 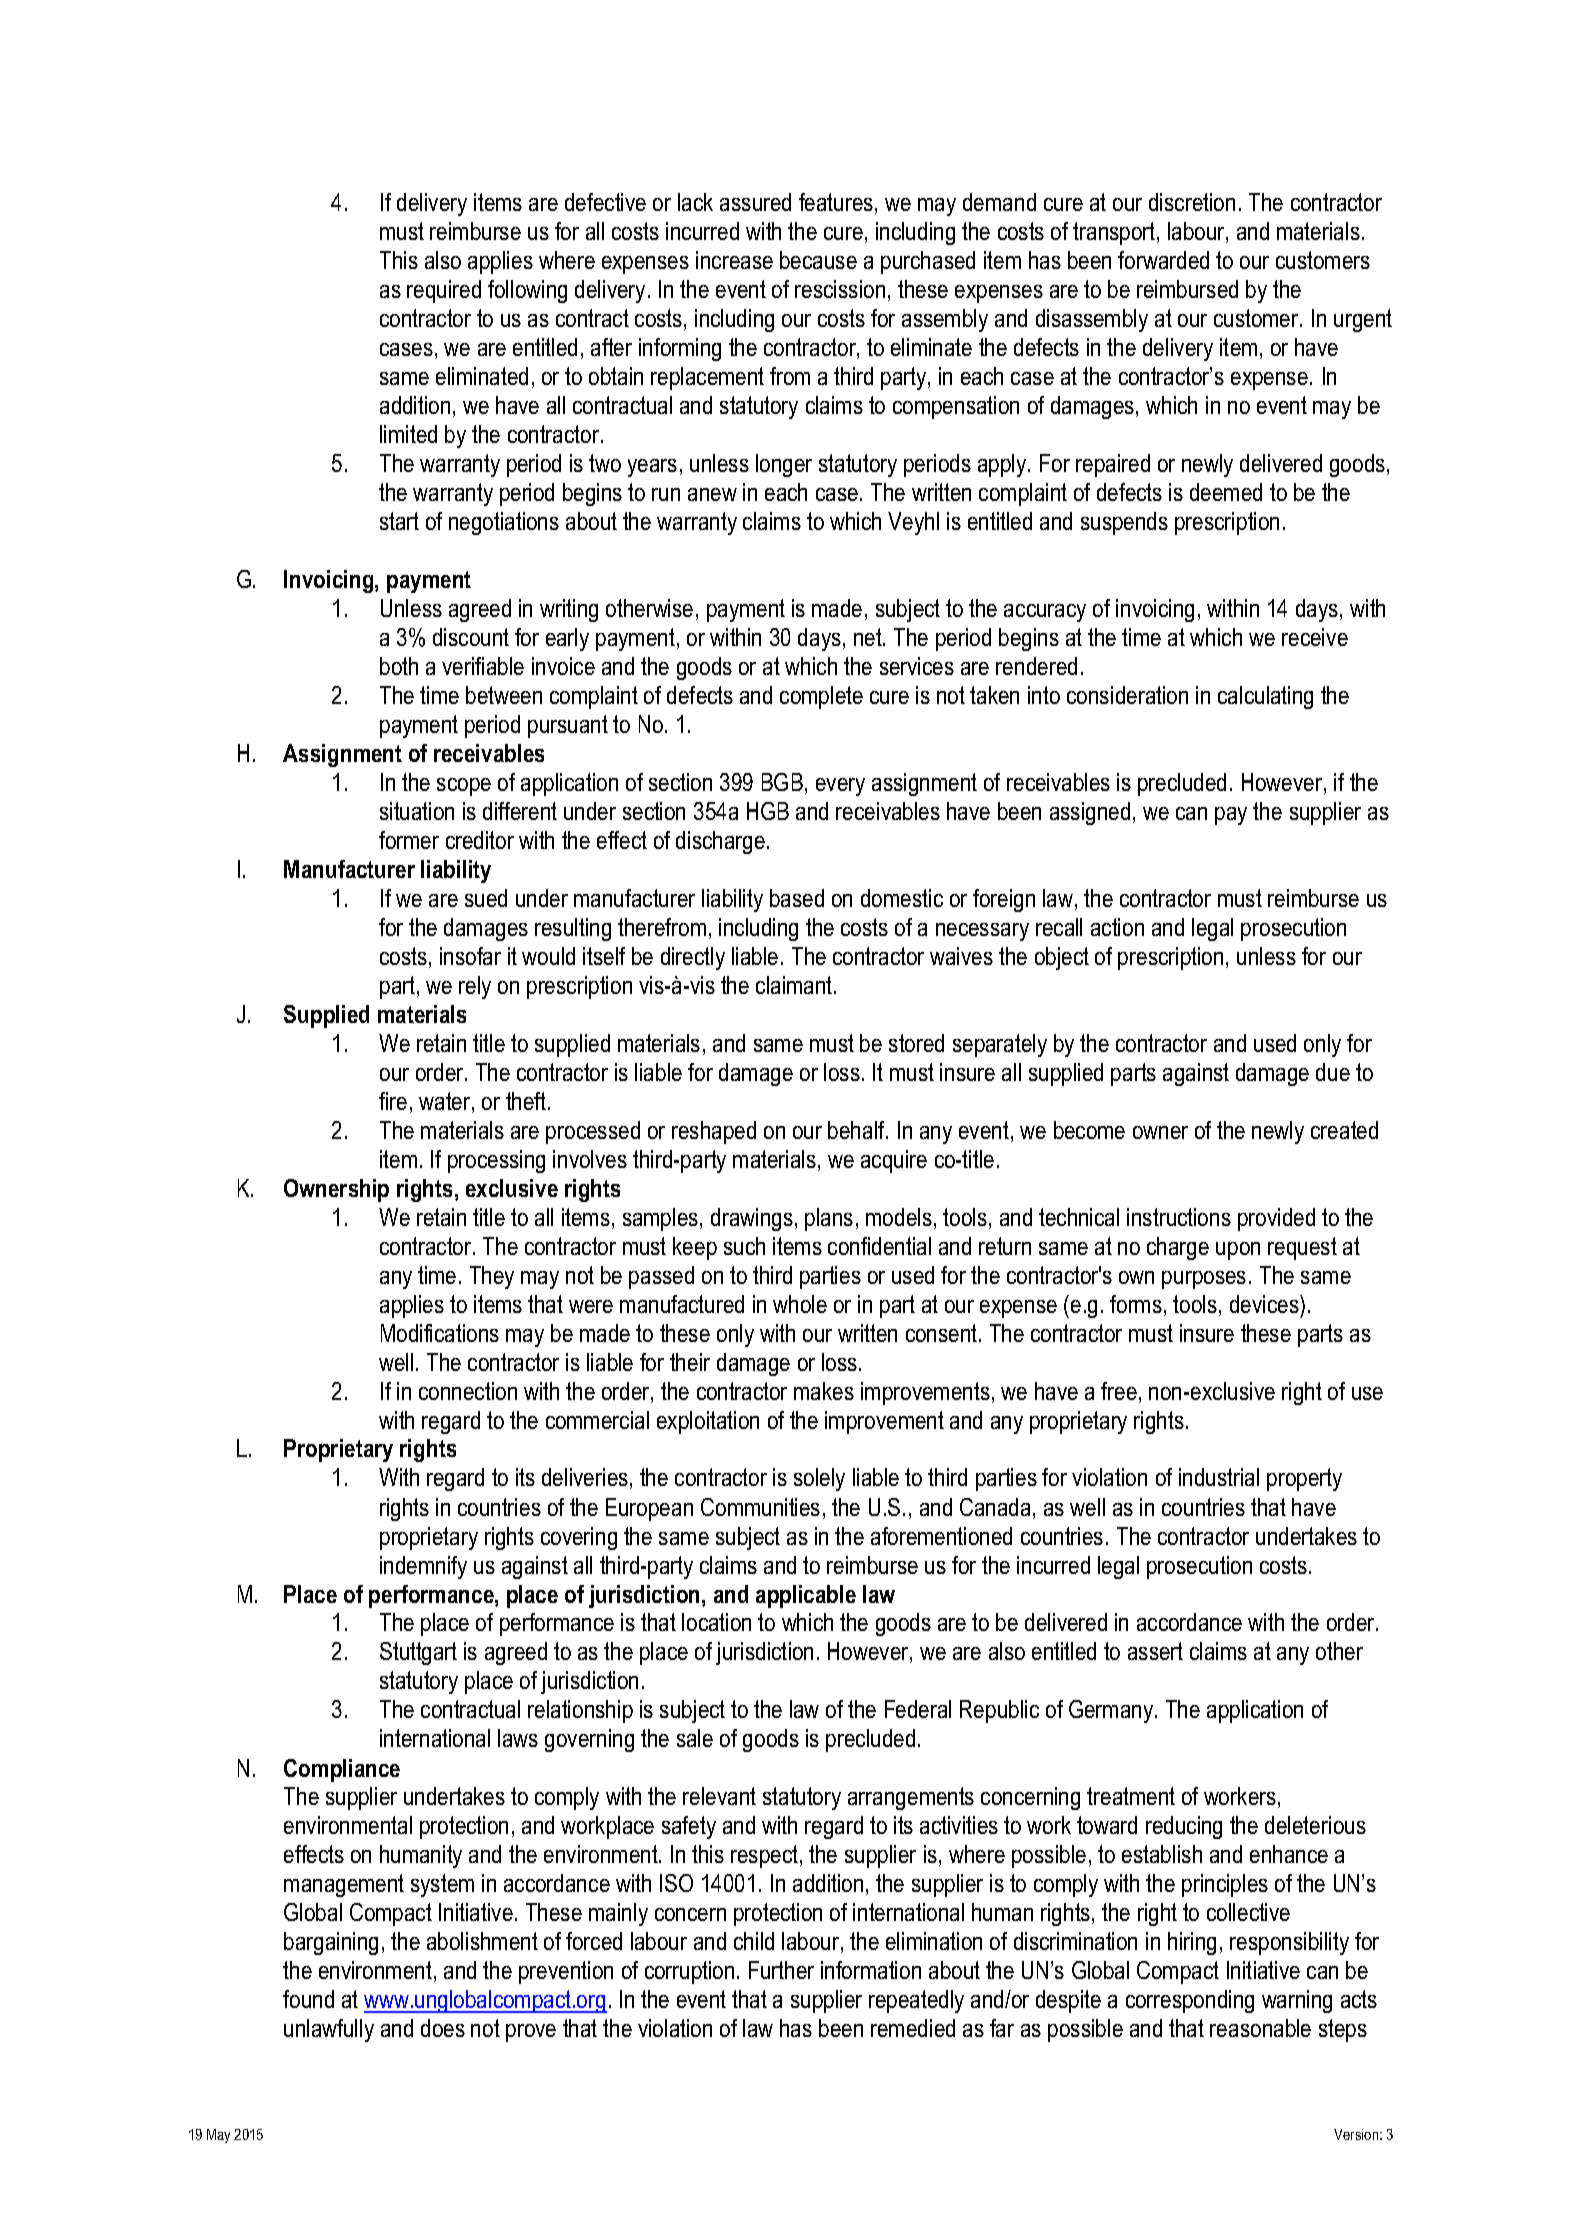 What do you see at coordinates (1163, 260) in the screenshot?
I see `forwarded` at bounding box center [1163, 260].
